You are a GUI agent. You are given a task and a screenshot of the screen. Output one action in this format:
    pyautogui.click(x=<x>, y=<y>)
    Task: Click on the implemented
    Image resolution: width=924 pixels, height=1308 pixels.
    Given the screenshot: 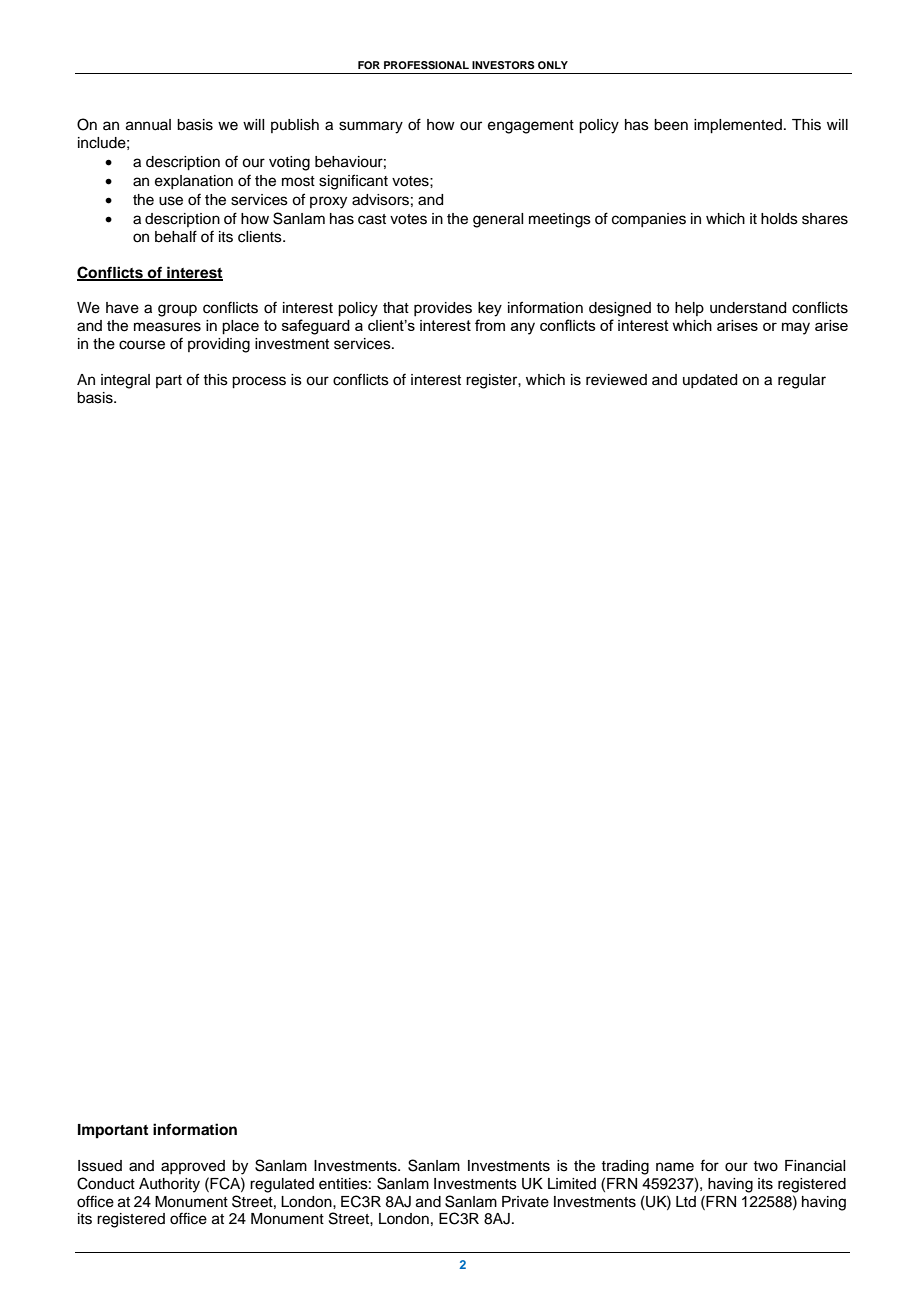 What is the action you would take?
    pyautogui.click(x=738, y=126)
